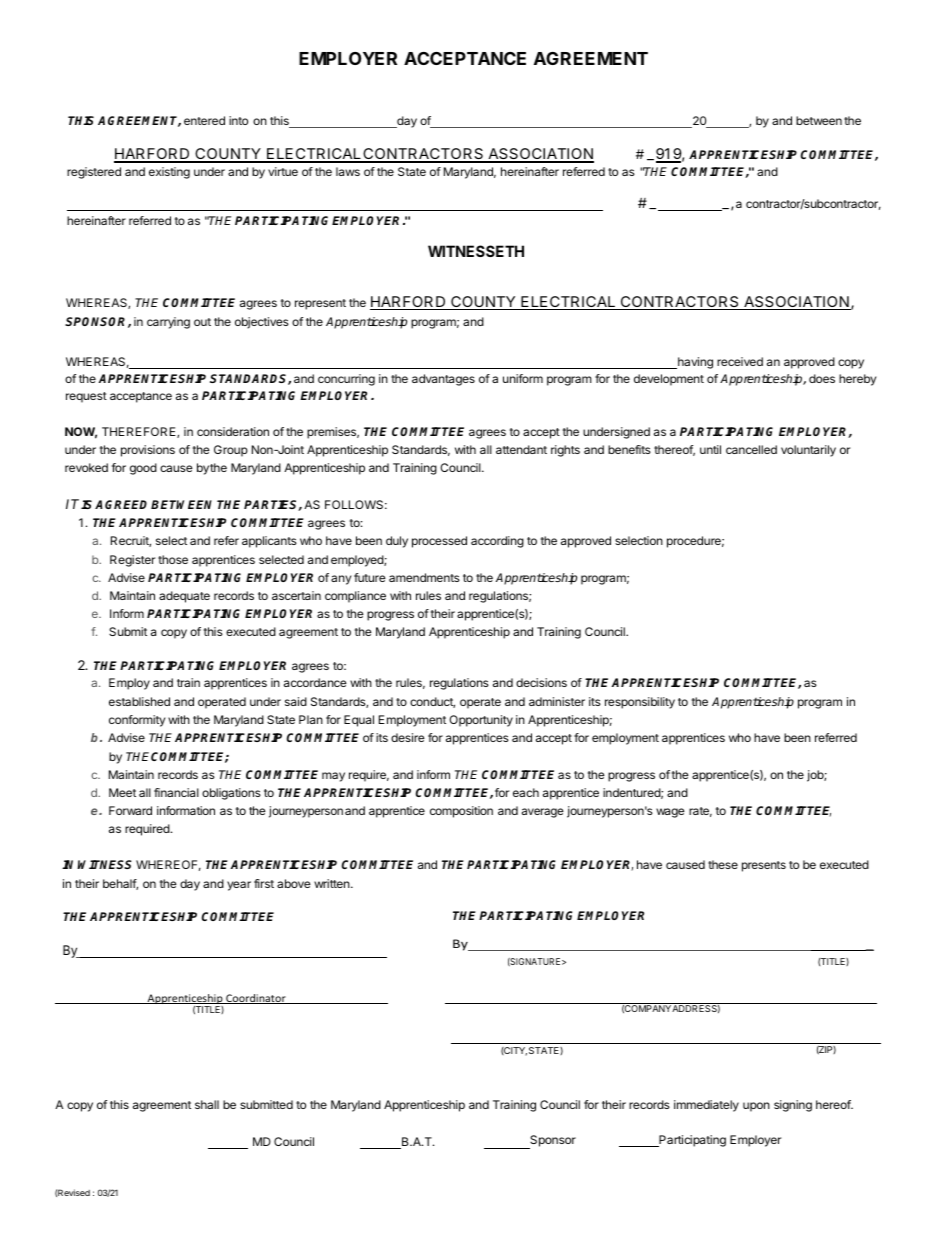 The width and height of the screenshot is (952, 1233). I want to click on laws, so click(348, 171).
